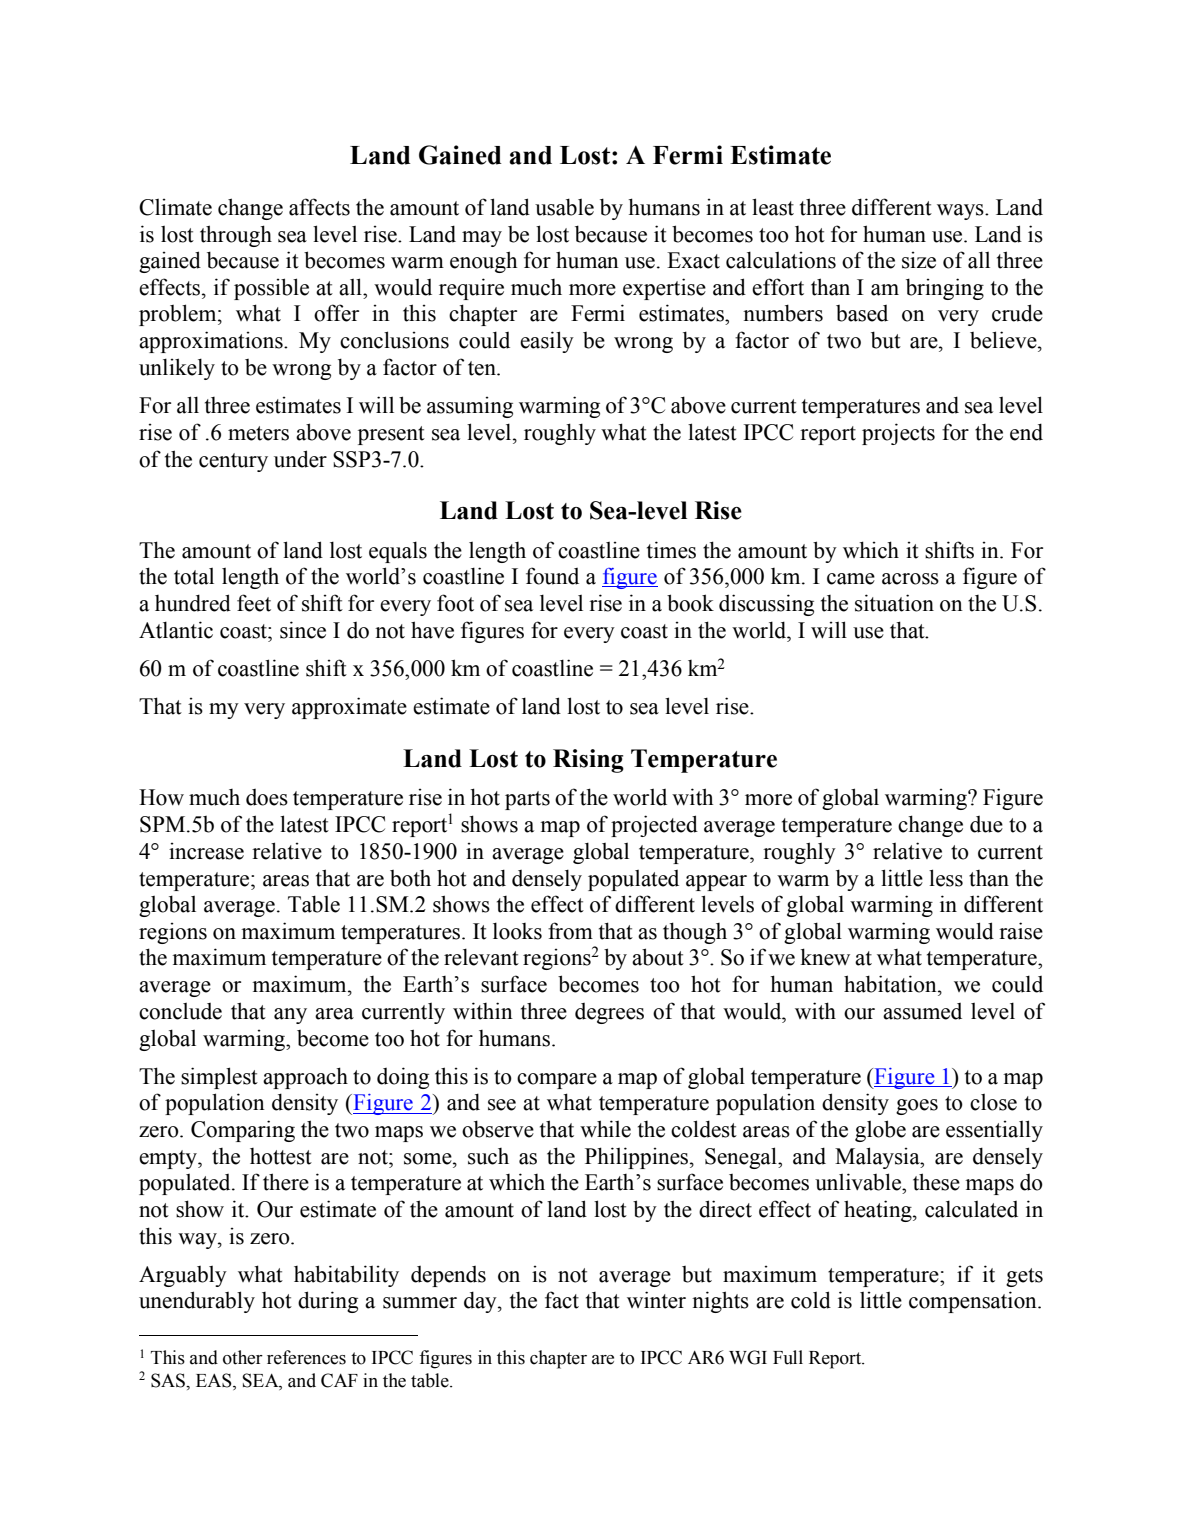 Image resolution: width=1182 pixels, height=1530 pixels. I want to click on usable, so click(564, 207).
